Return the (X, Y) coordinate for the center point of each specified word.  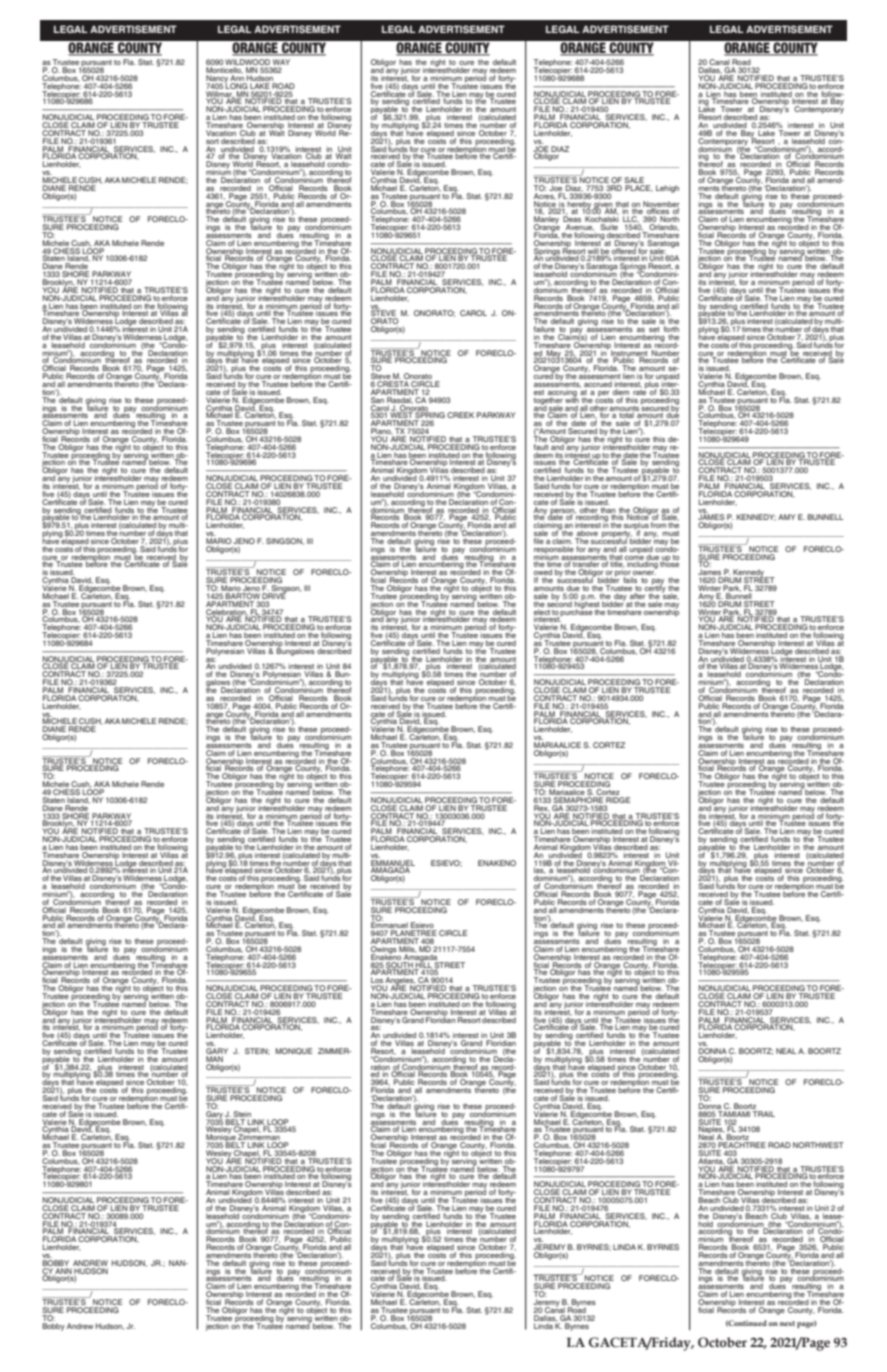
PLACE (639, 188)
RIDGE (618, 800)
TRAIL (764, 1114)
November (661, 205)
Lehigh (667, 189)
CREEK (460, 415)
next (787, 1323)
